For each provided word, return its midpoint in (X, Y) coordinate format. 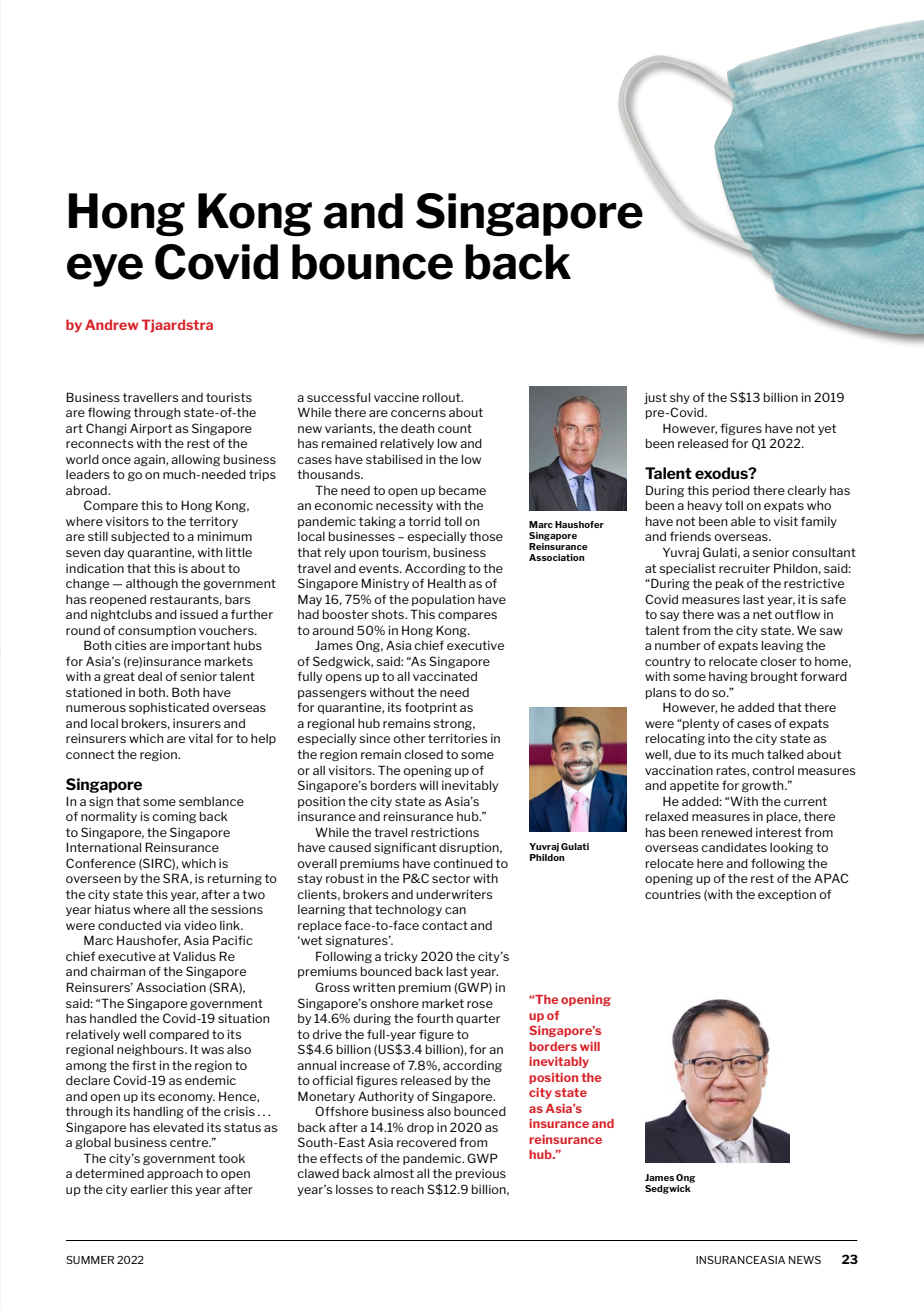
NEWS (805, 1260)
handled (113, 1018)
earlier (149, 1189)
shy (680, 398)
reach (407, 1189)
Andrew (112, 324)
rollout (443, 397)
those (486, 536)
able (743, 521)
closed (423, 754)
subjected (140, 537)
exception (787, 895)
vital (200, 738)
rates (732, 771)
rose (480, 1004)
